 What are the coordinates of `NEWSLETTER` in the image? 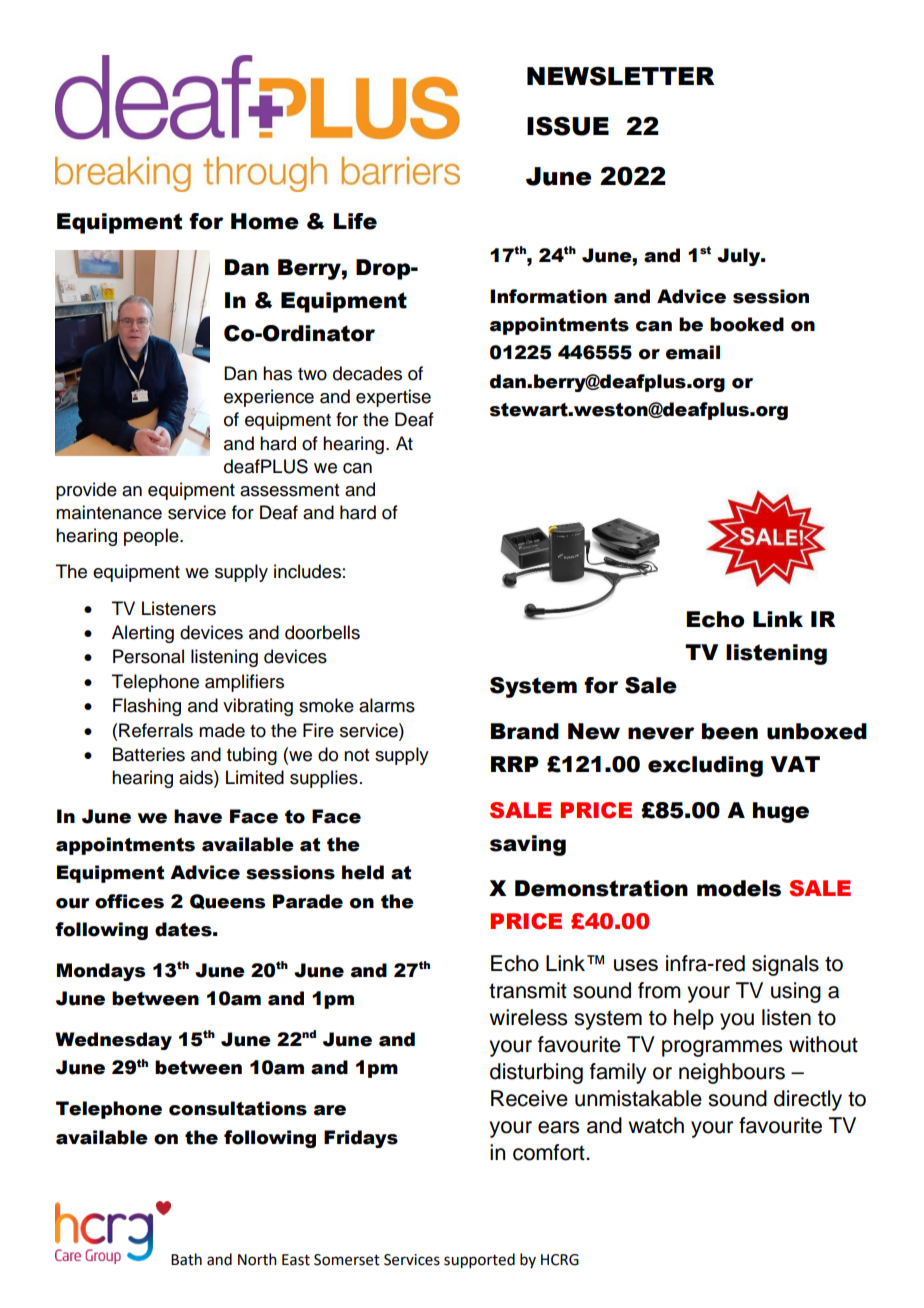 It's located at (621, 76).
